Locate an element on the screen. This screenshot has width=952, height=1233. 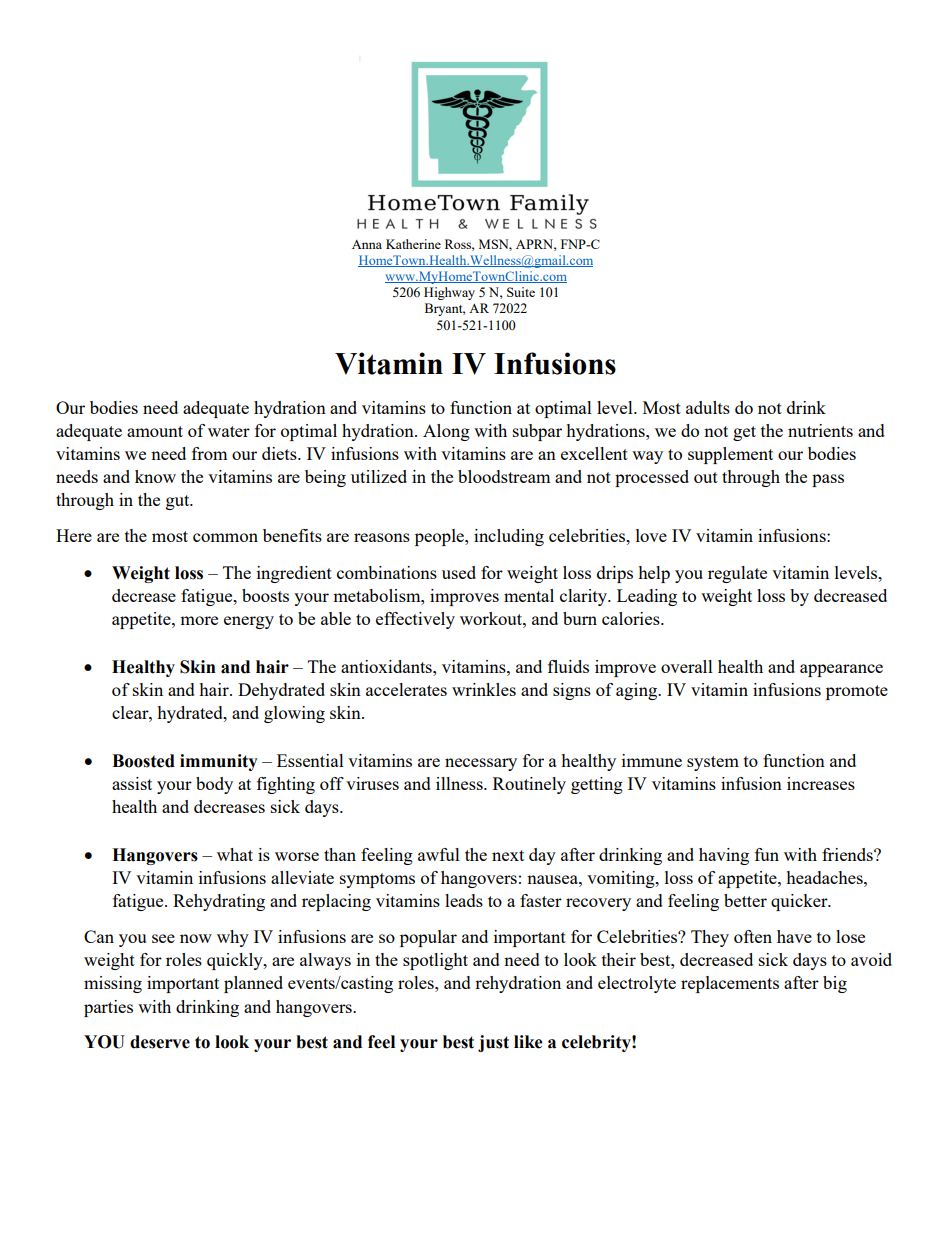
appearance is located at coordinates (841, 670).
